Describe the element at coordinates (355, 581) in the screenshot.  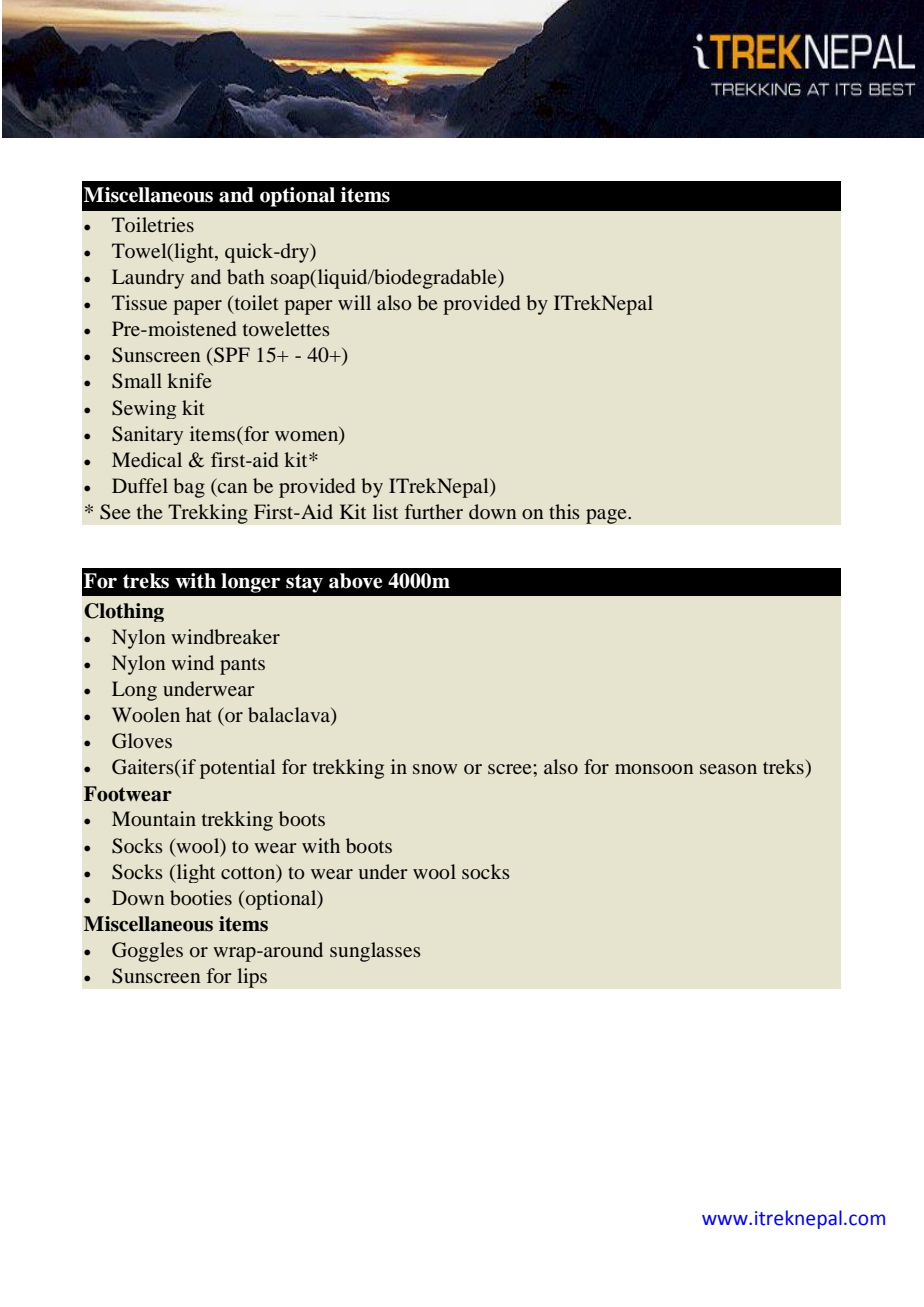
I see `above` at that location.
